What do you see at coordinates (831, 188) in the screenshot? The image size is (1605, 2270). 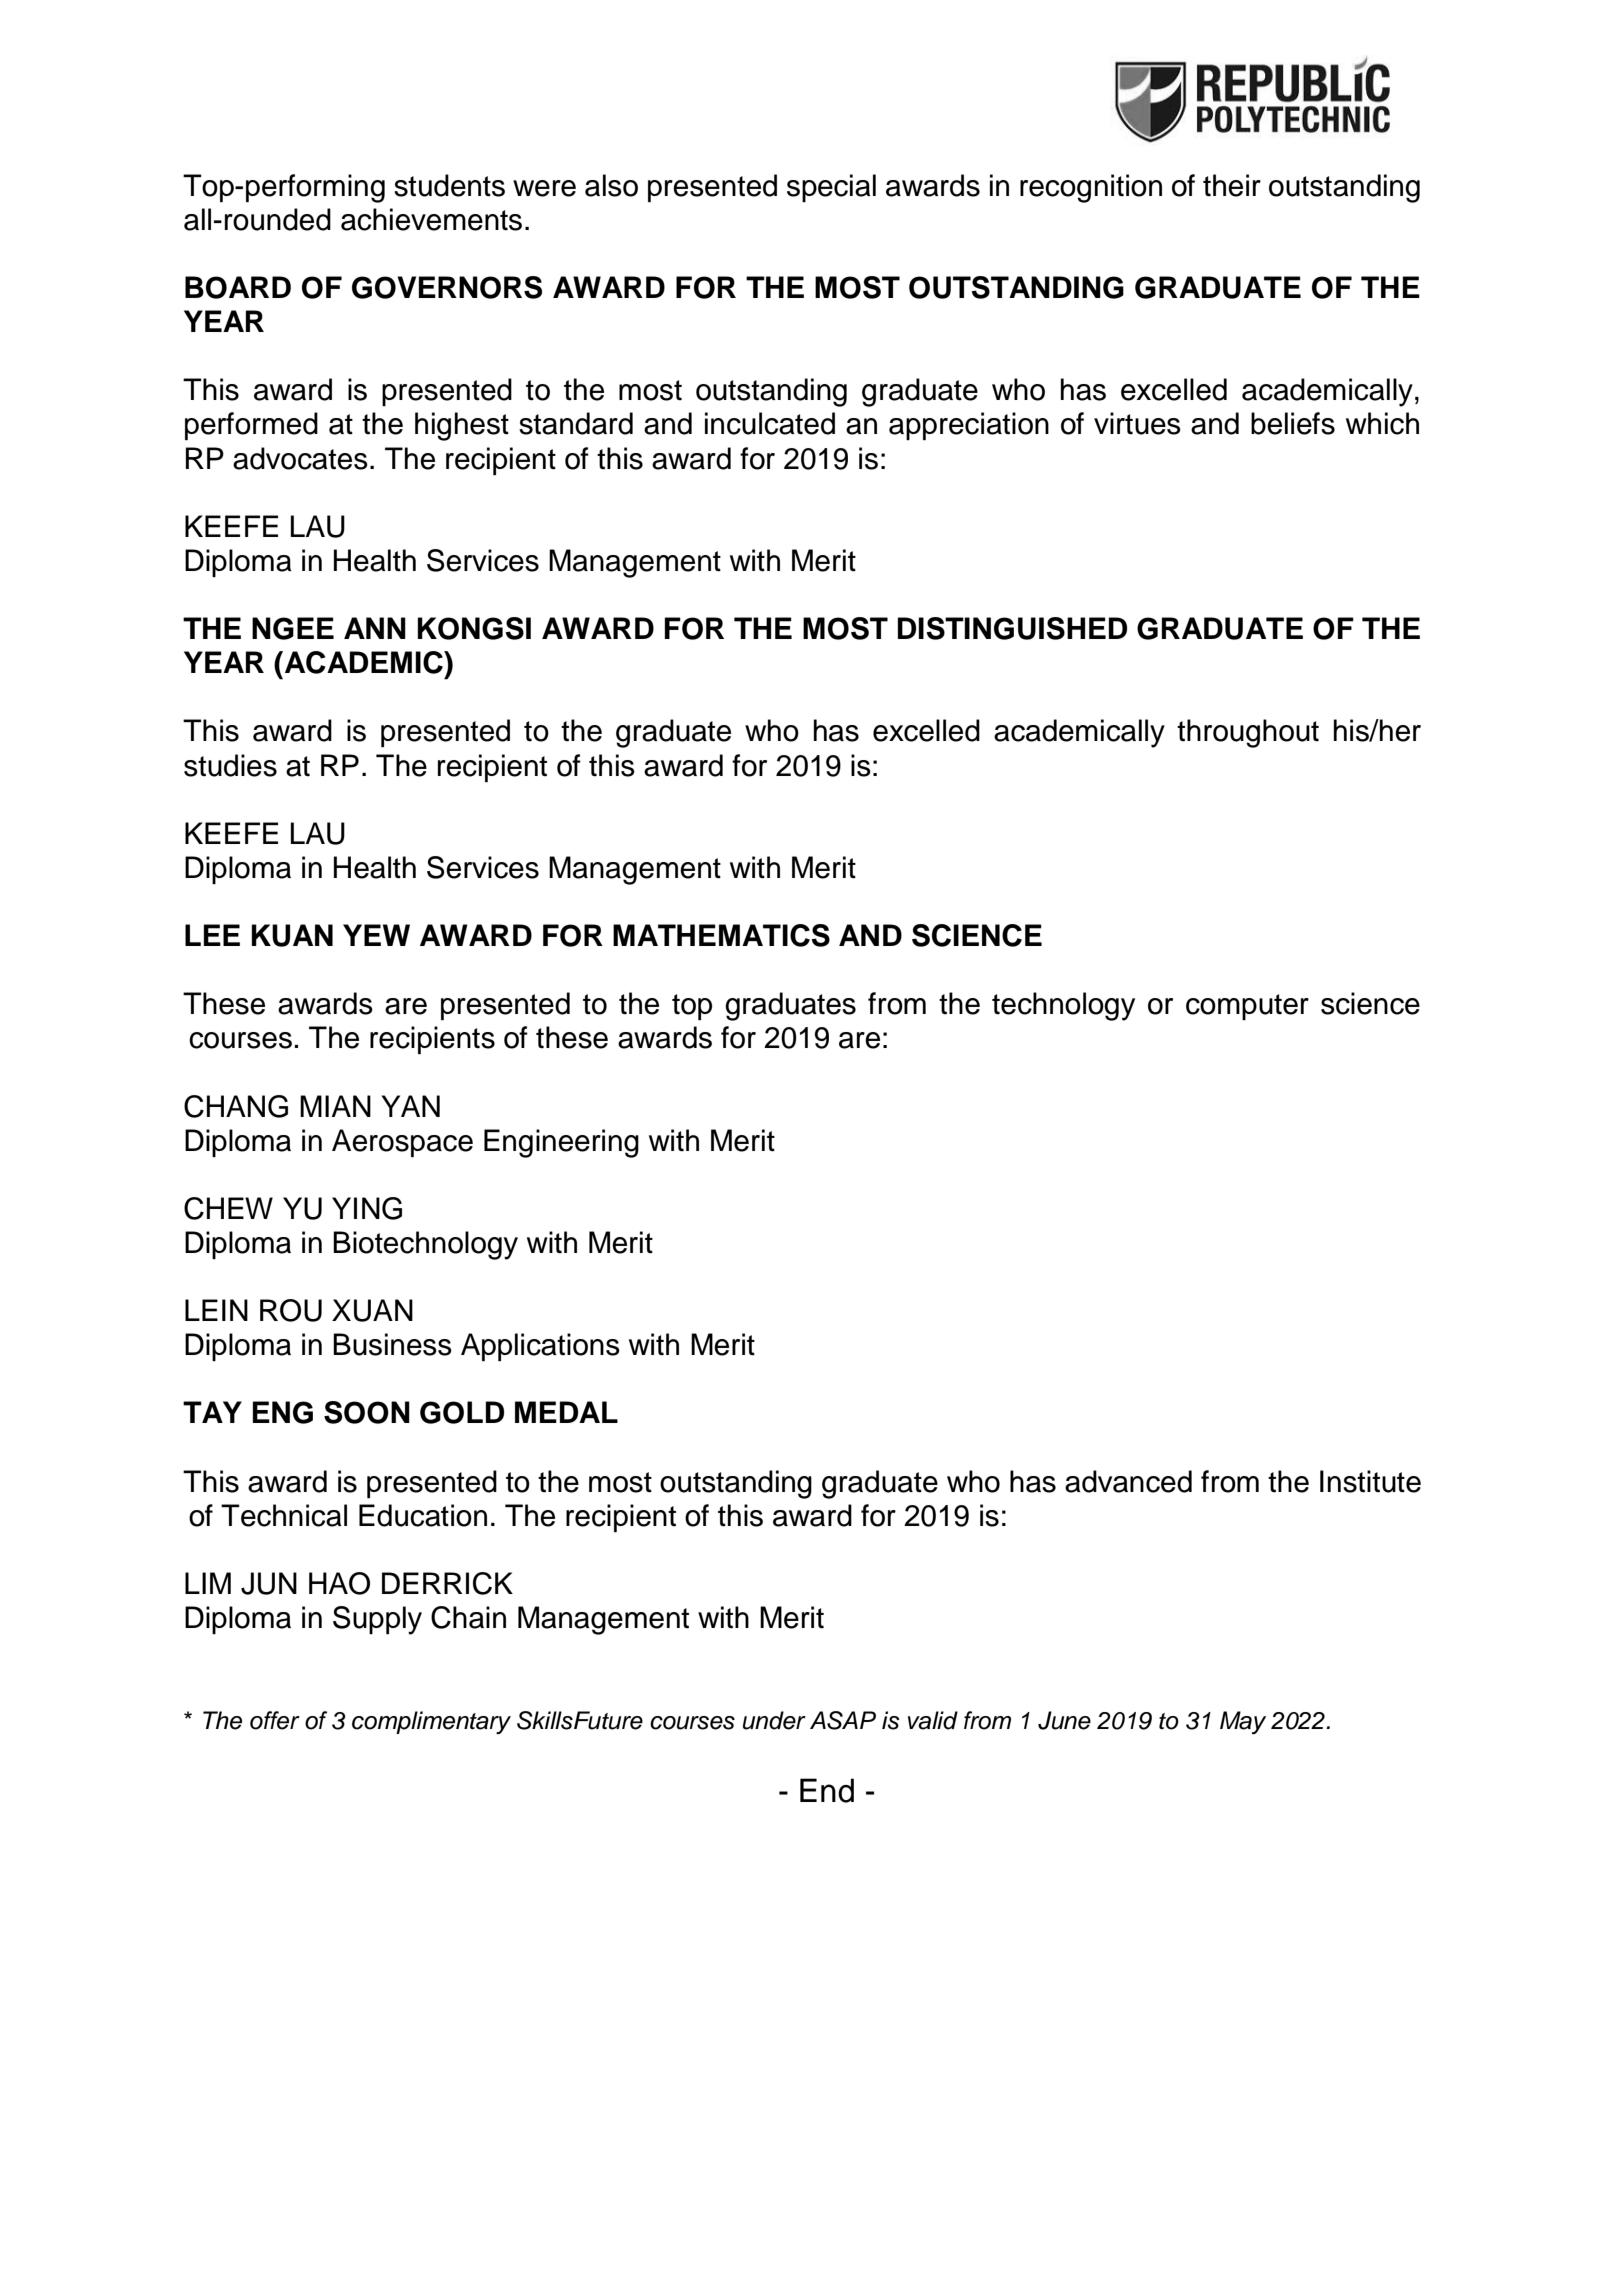 I see `special` at bounding box center [831, 188].
